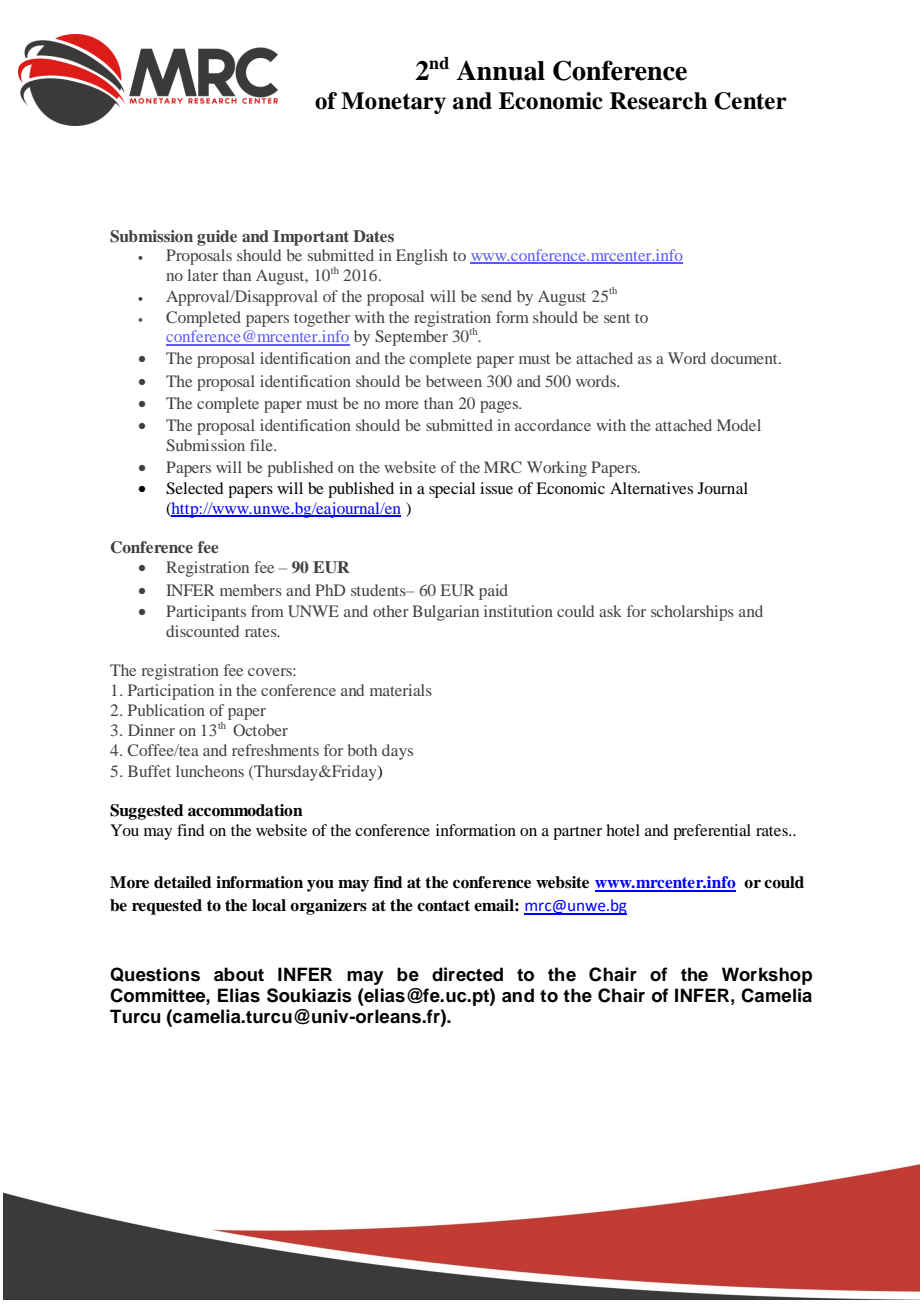  Describe the element at coordinates (452, 490) in the screenshot. I see `special` at that location.
